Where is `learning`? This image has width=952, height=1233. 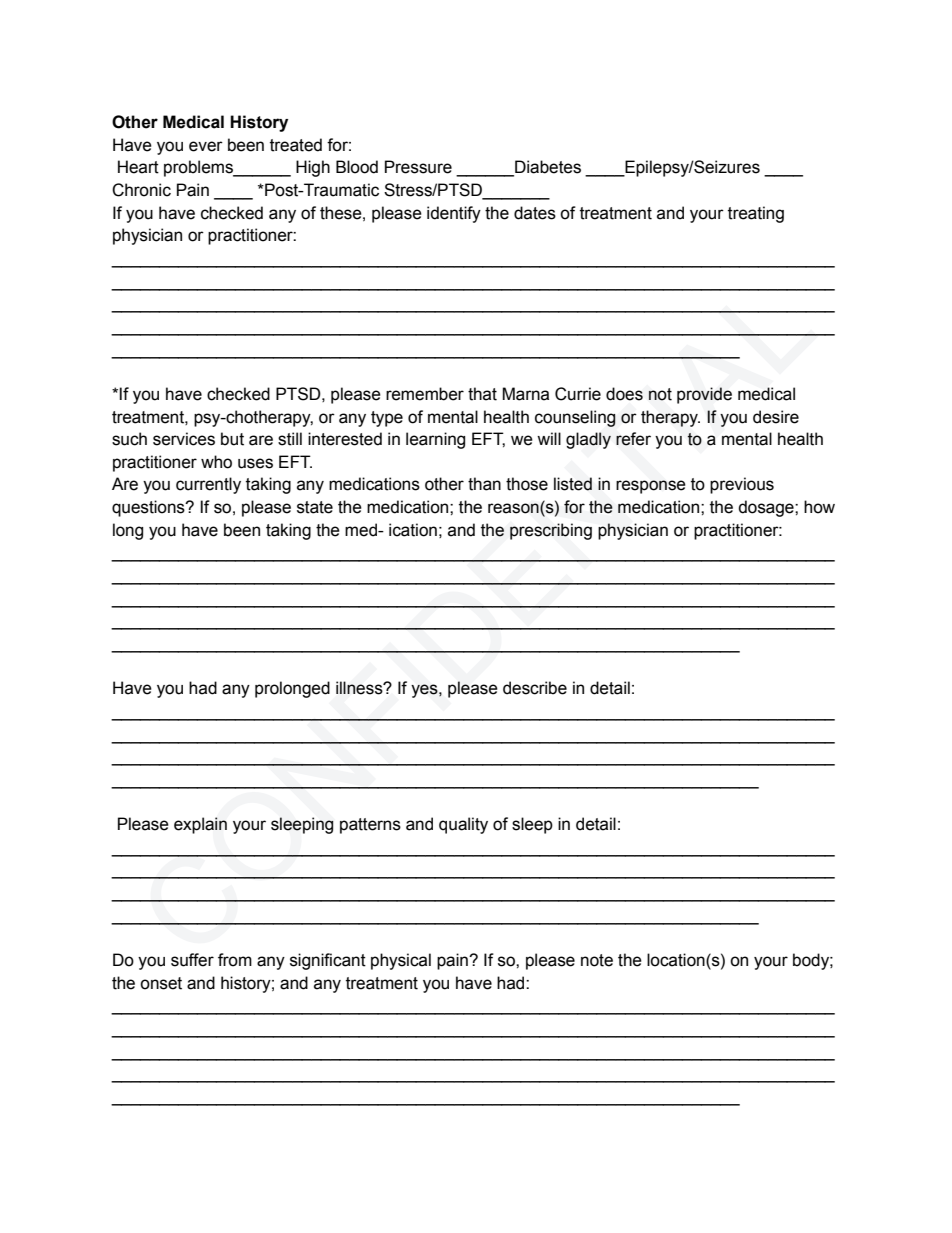
learning is located at coordinates (435, 440).
